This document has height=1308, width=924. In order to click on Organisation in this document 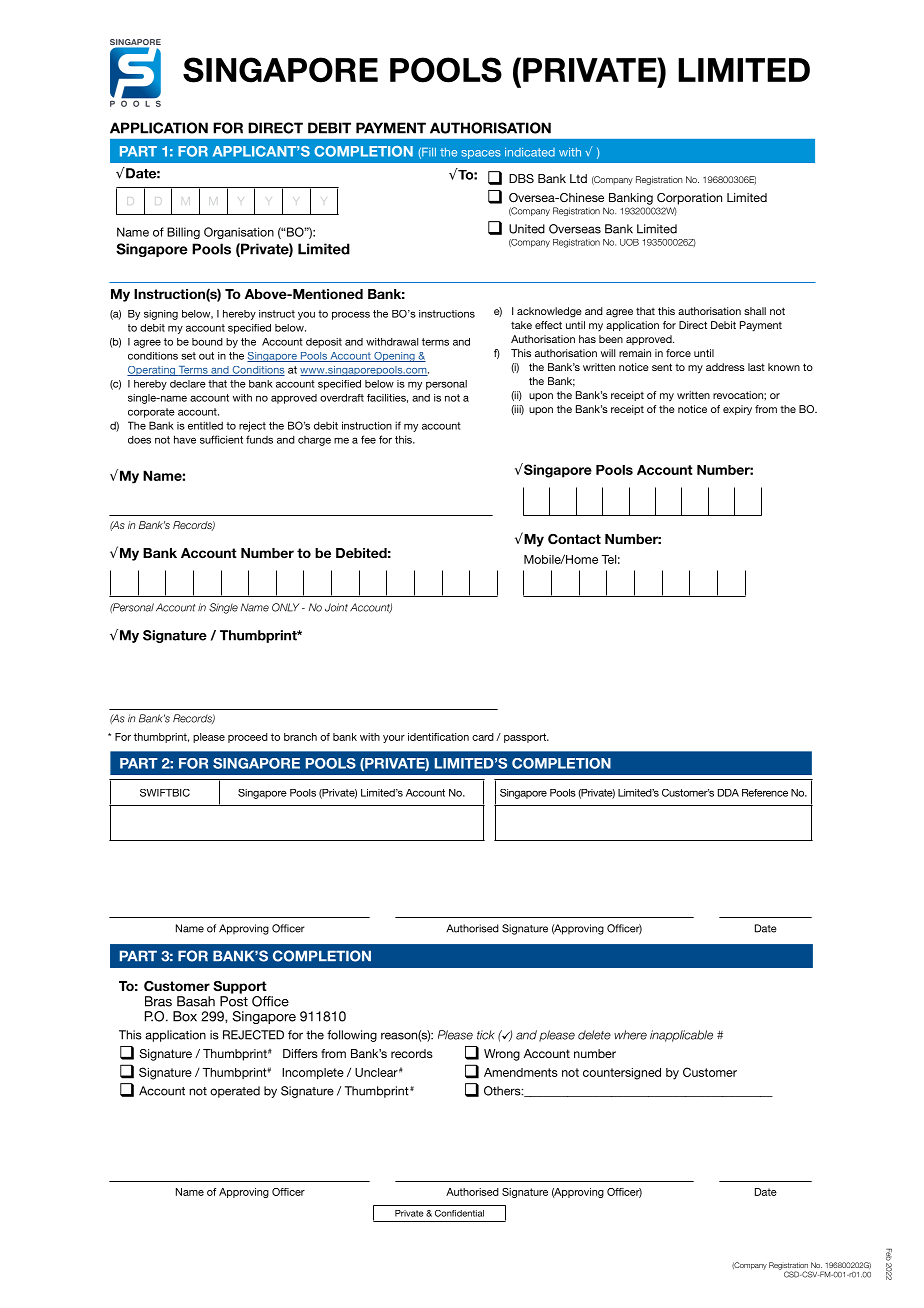, I will do `click(239, 233)`.
